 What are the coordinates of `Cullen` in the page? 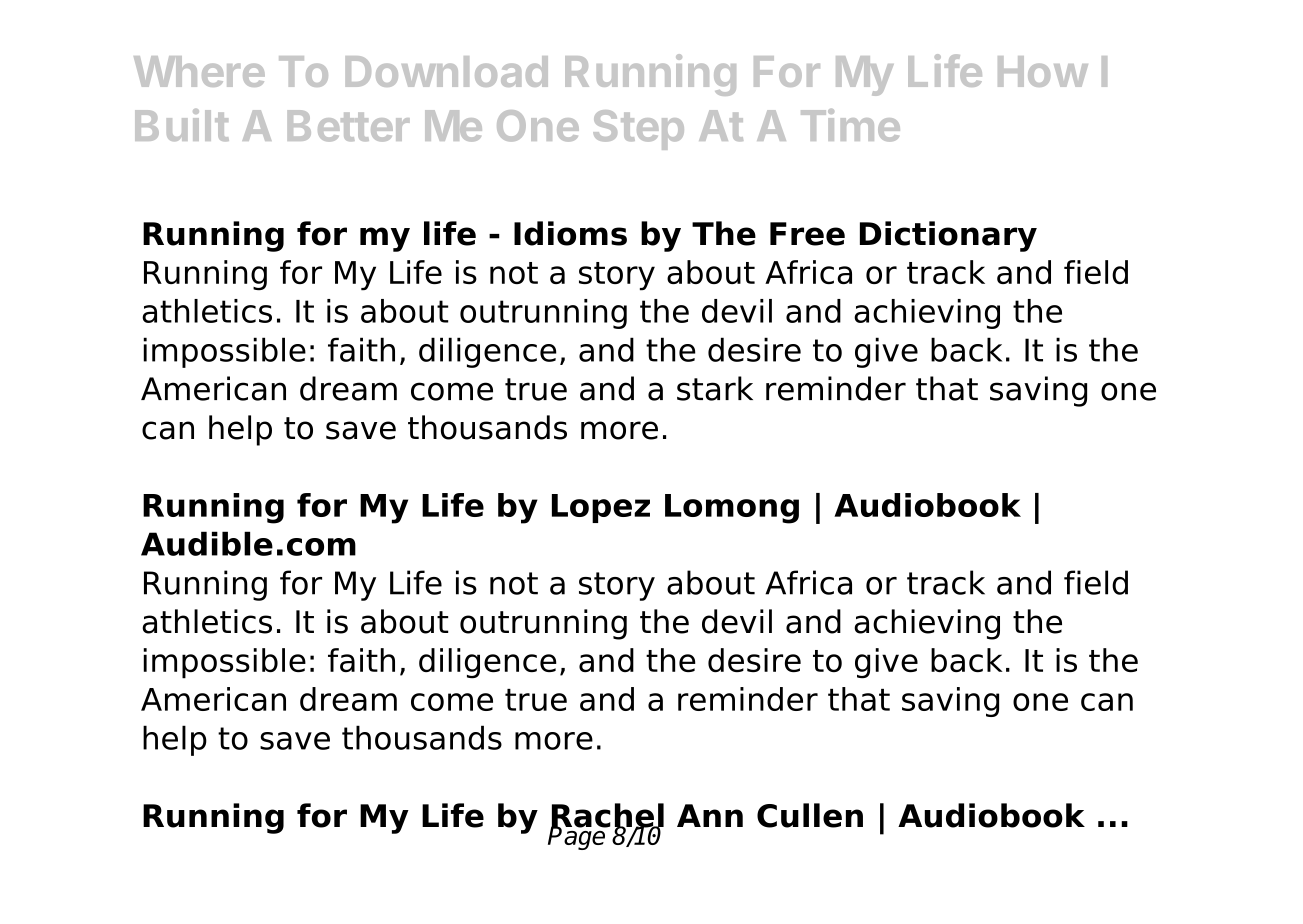 It's located at (810, 815).
